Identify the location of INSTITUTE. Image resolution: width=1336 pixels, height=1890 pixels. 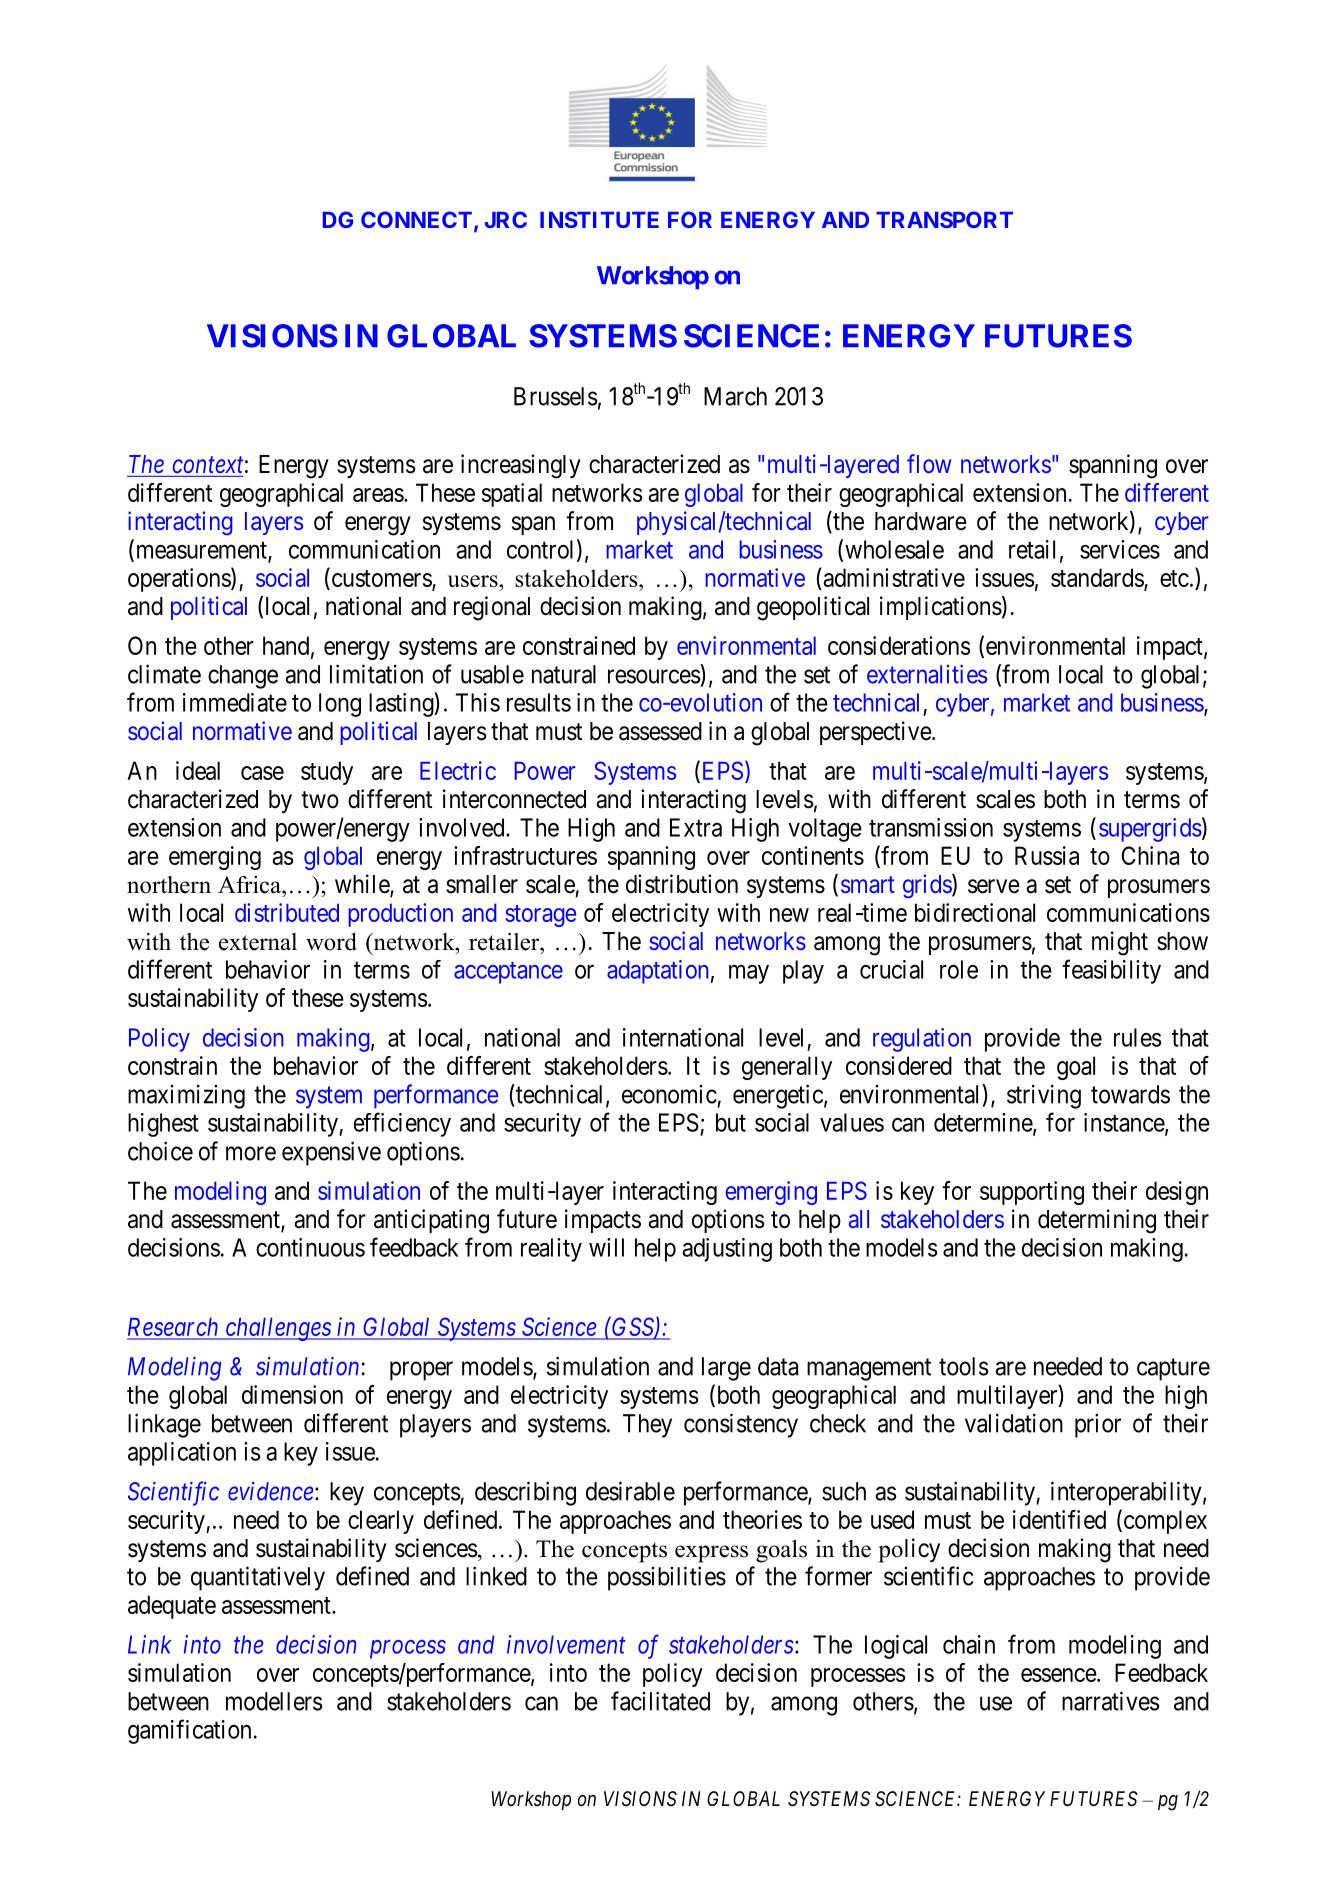
(599, 219).
